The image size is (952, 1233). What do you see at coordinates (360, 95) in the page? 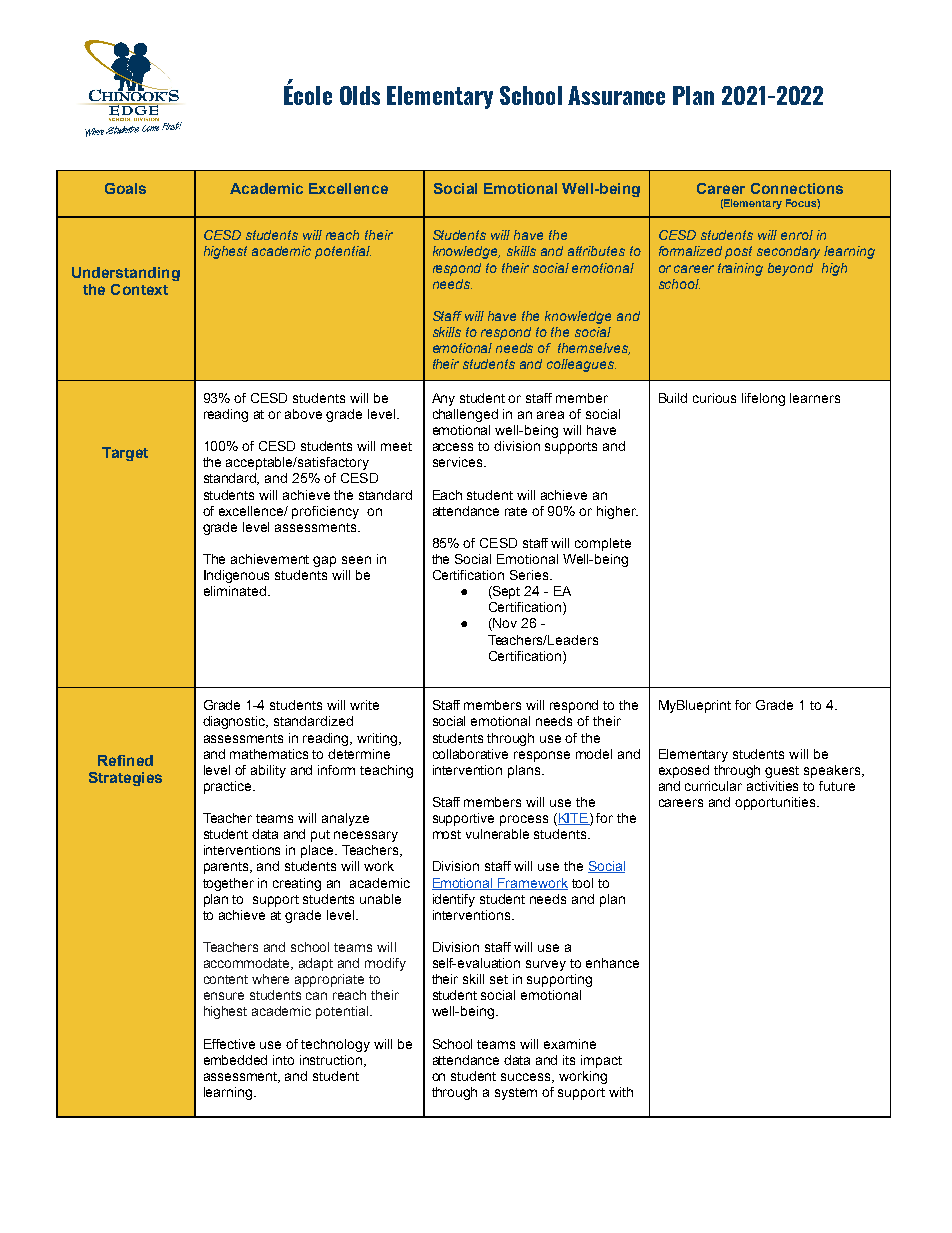
I see `Olds` at bounding box center [360, 95].
